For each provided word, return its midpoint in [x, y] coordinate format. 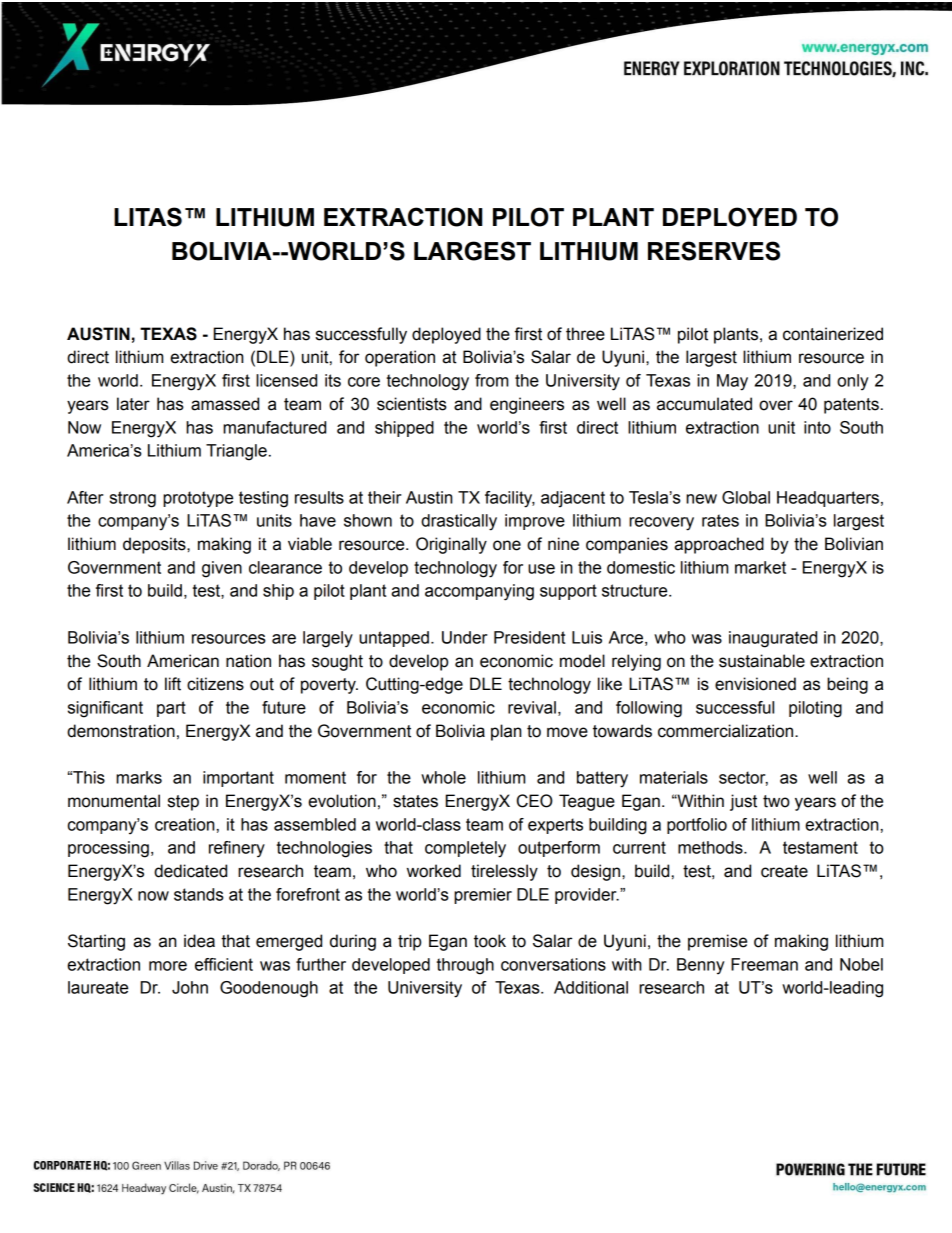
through [465, 966]
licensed [286, 380]
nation [248, 661]
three [585, 334]
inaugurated [773, 639]
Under [465, 637]
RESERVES [714, 251]
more [168, 966]
